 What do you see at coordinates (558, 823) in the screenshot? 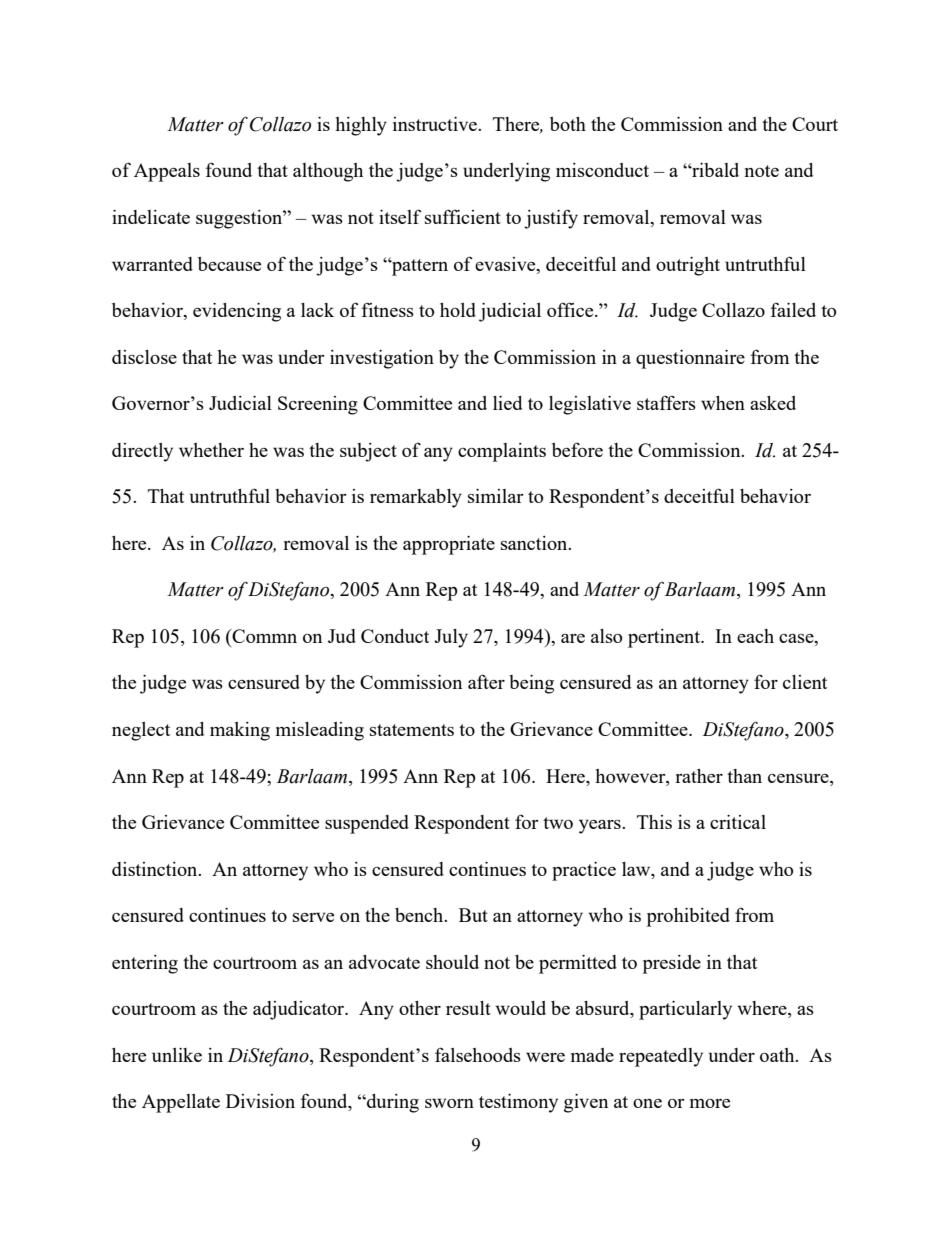
I see `two` at bounding box center [558, 823].
